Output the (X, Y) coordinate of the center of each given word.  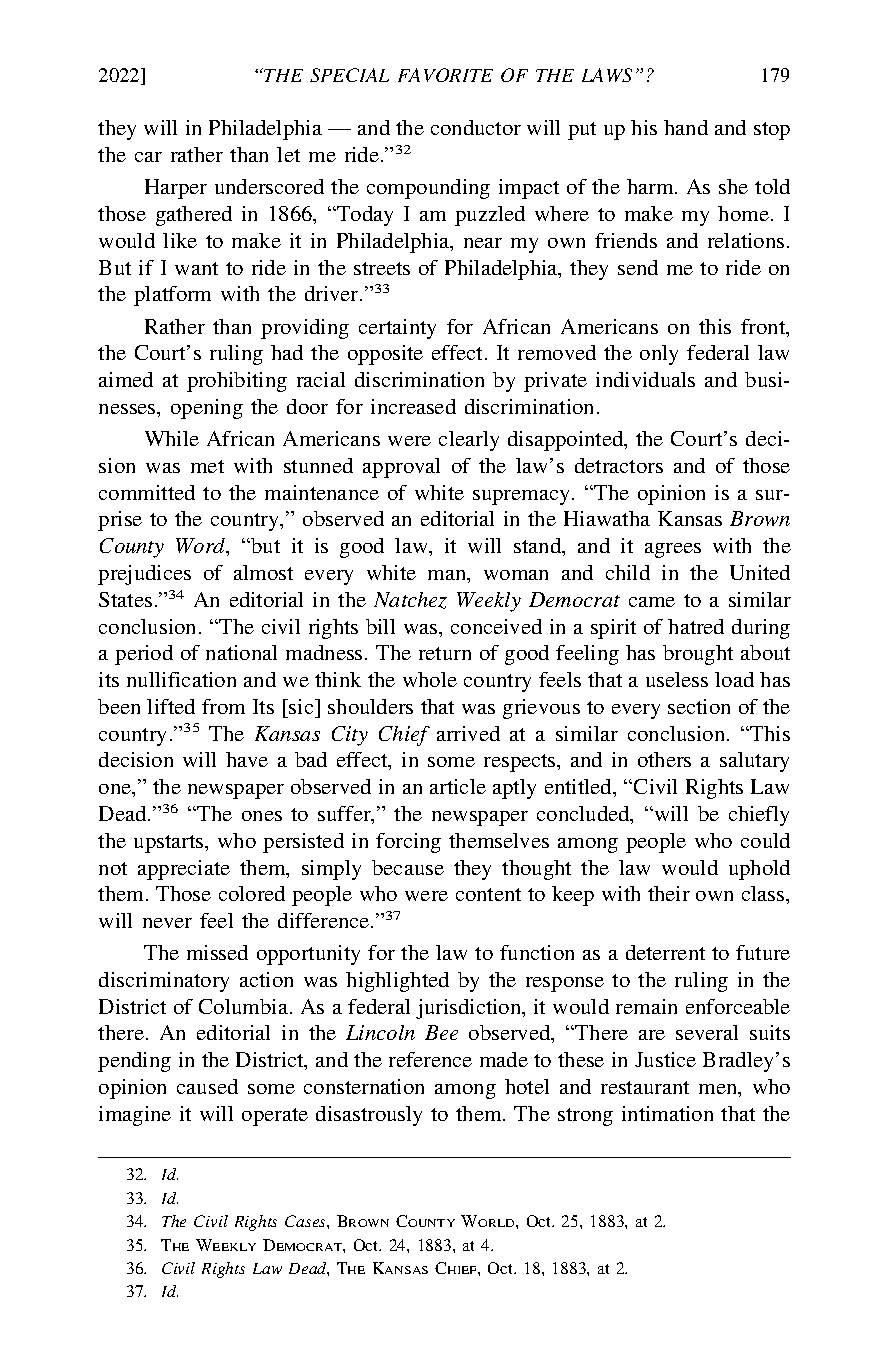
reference (430, 1059)
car (148, 157)
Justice (665, 1059)
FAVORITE (445, 75)
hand (686, 127)
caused (207, 1086)
